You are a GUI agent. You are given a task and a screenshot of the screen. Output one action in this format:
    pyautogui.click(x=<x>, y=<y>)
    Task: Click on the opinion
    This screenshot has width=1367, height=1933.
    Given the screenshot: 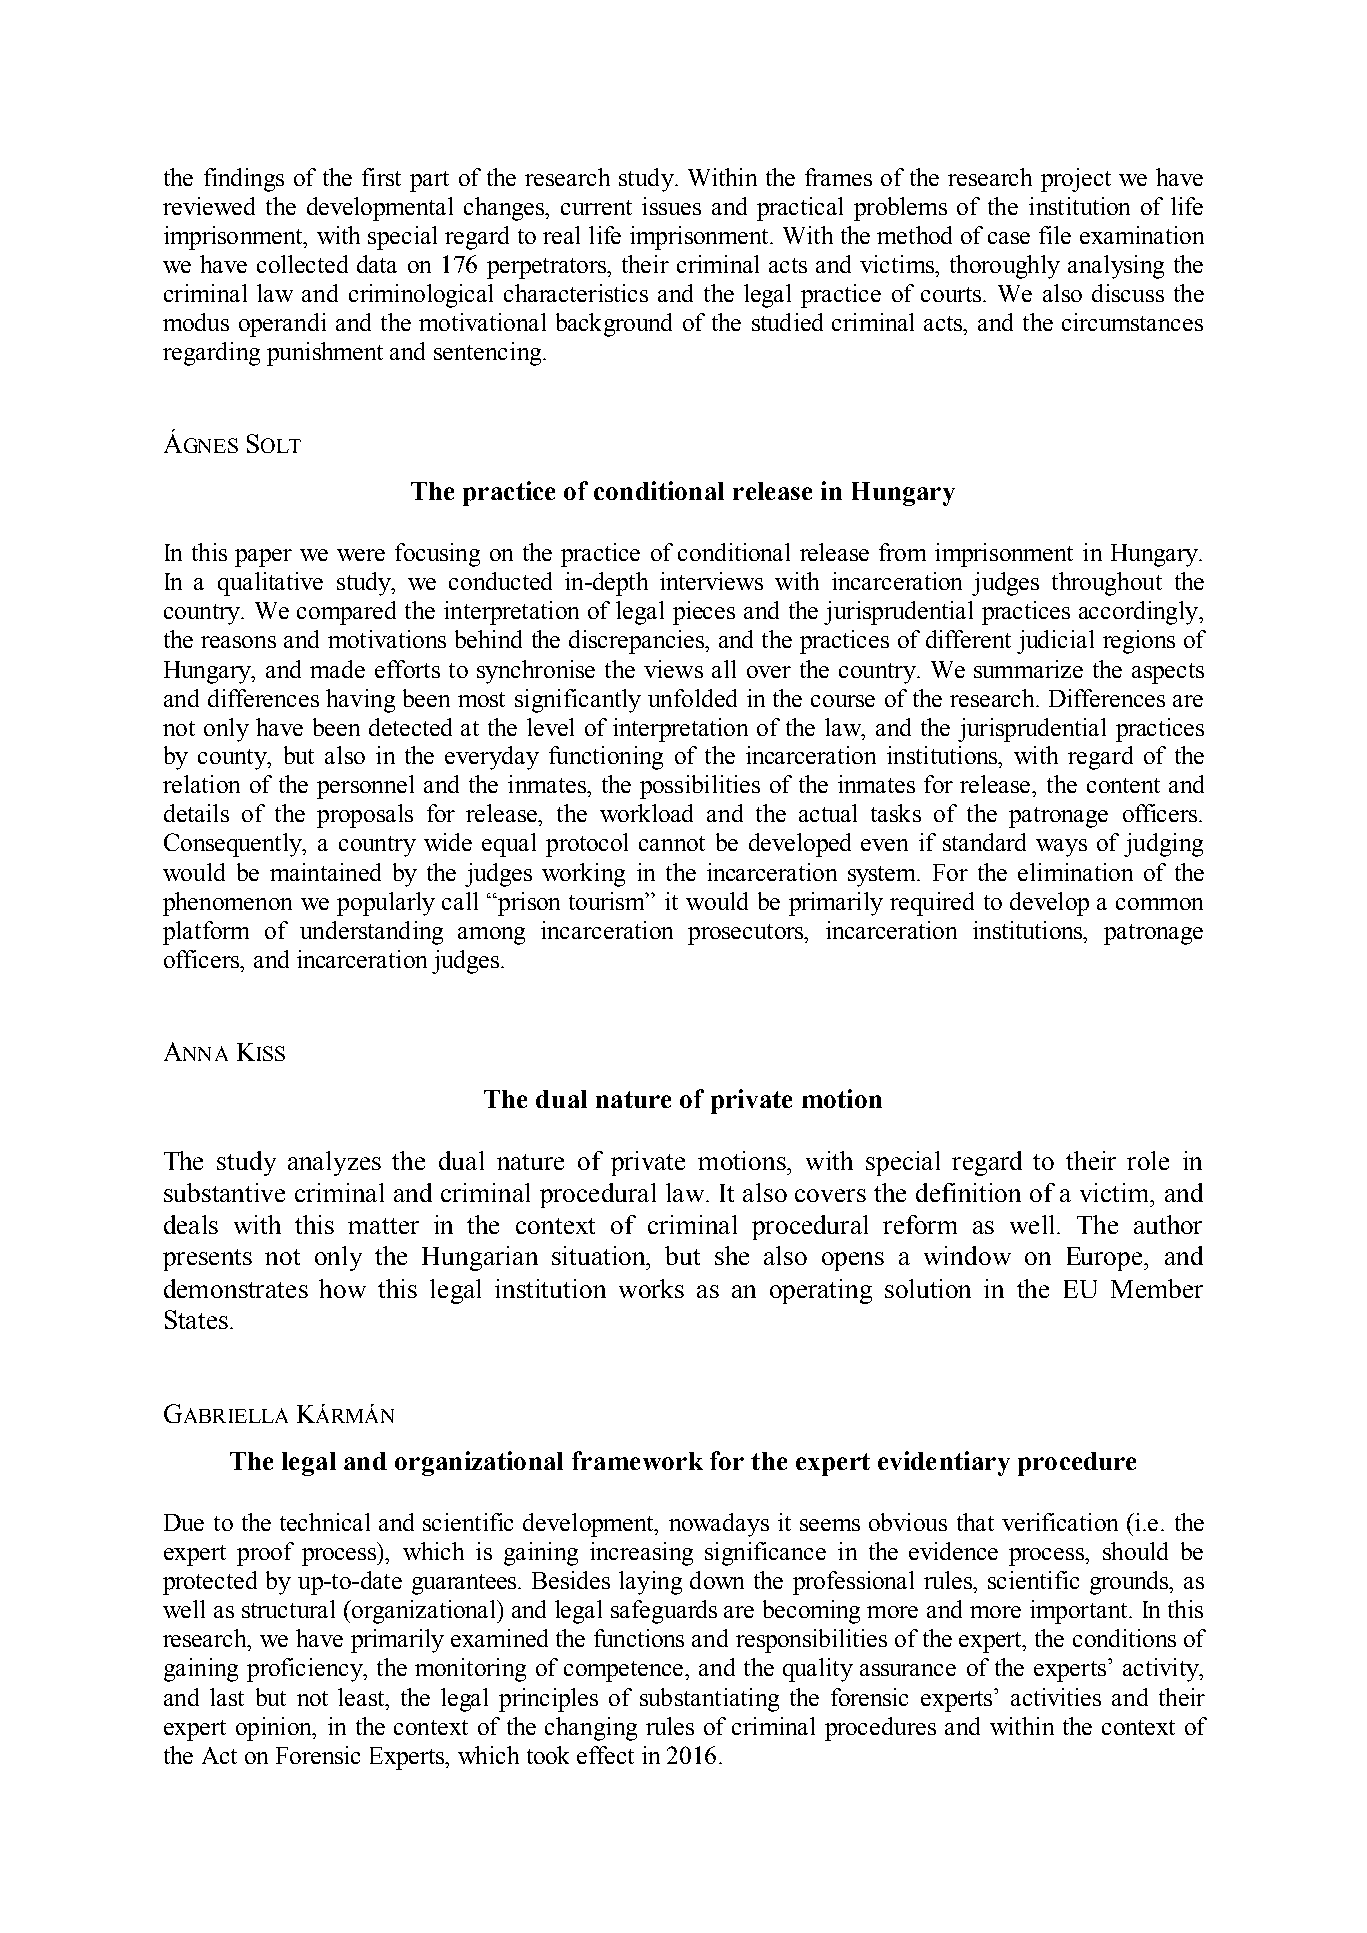 What is the action you would take?
    pyautogui.click(x=275, y=1729)
